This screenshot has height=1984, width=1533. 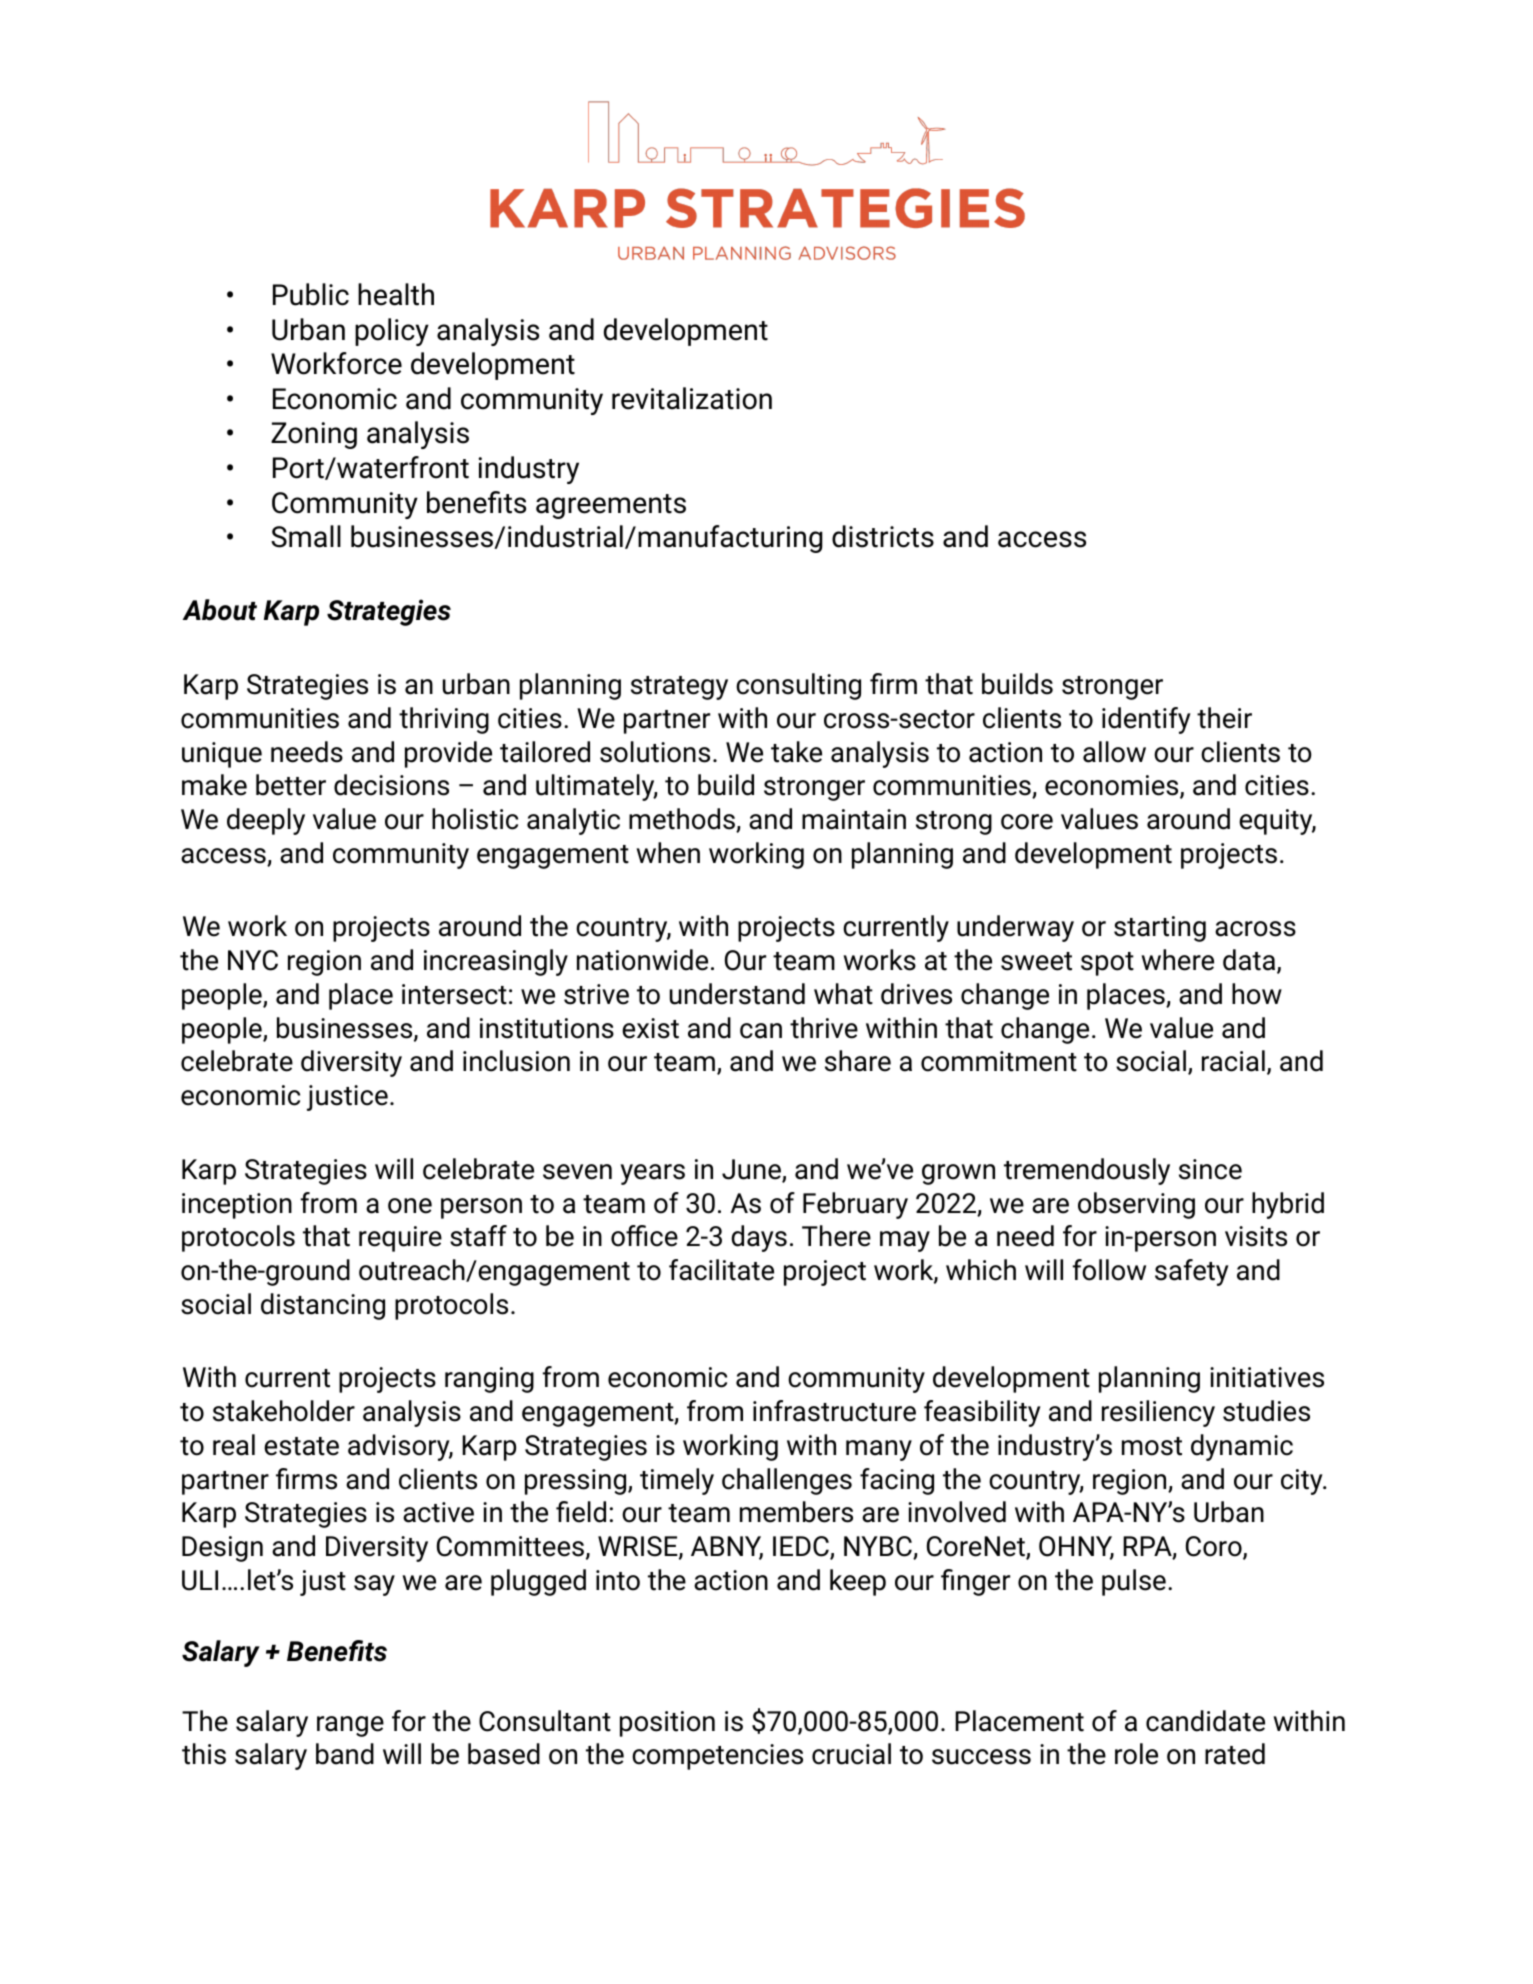 What do you see at coordinates (883, 536) in the screenshot?
I see `districts` at bounding box center [883, 536].
